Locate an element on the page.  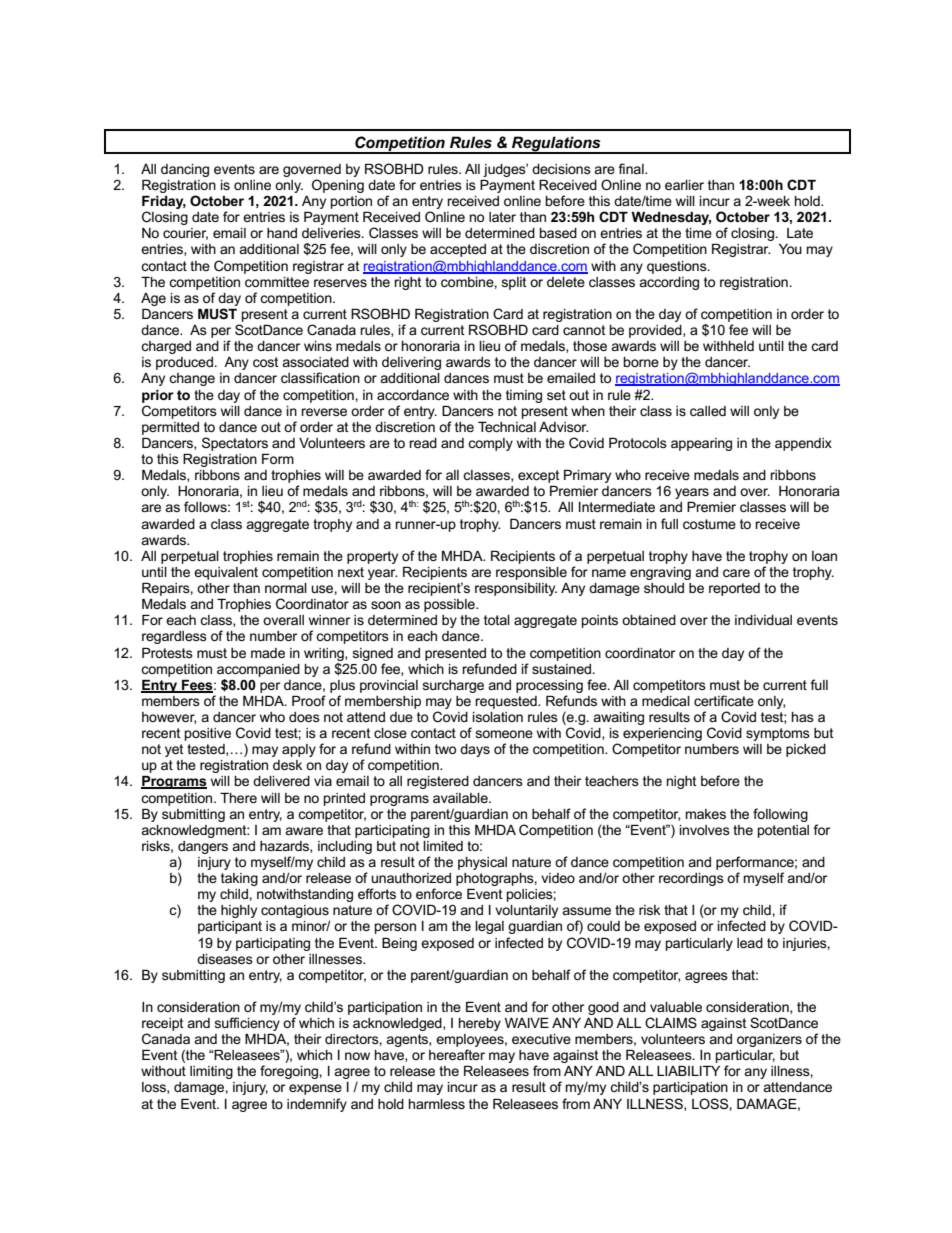
days is located at coordinates (475, 750).
